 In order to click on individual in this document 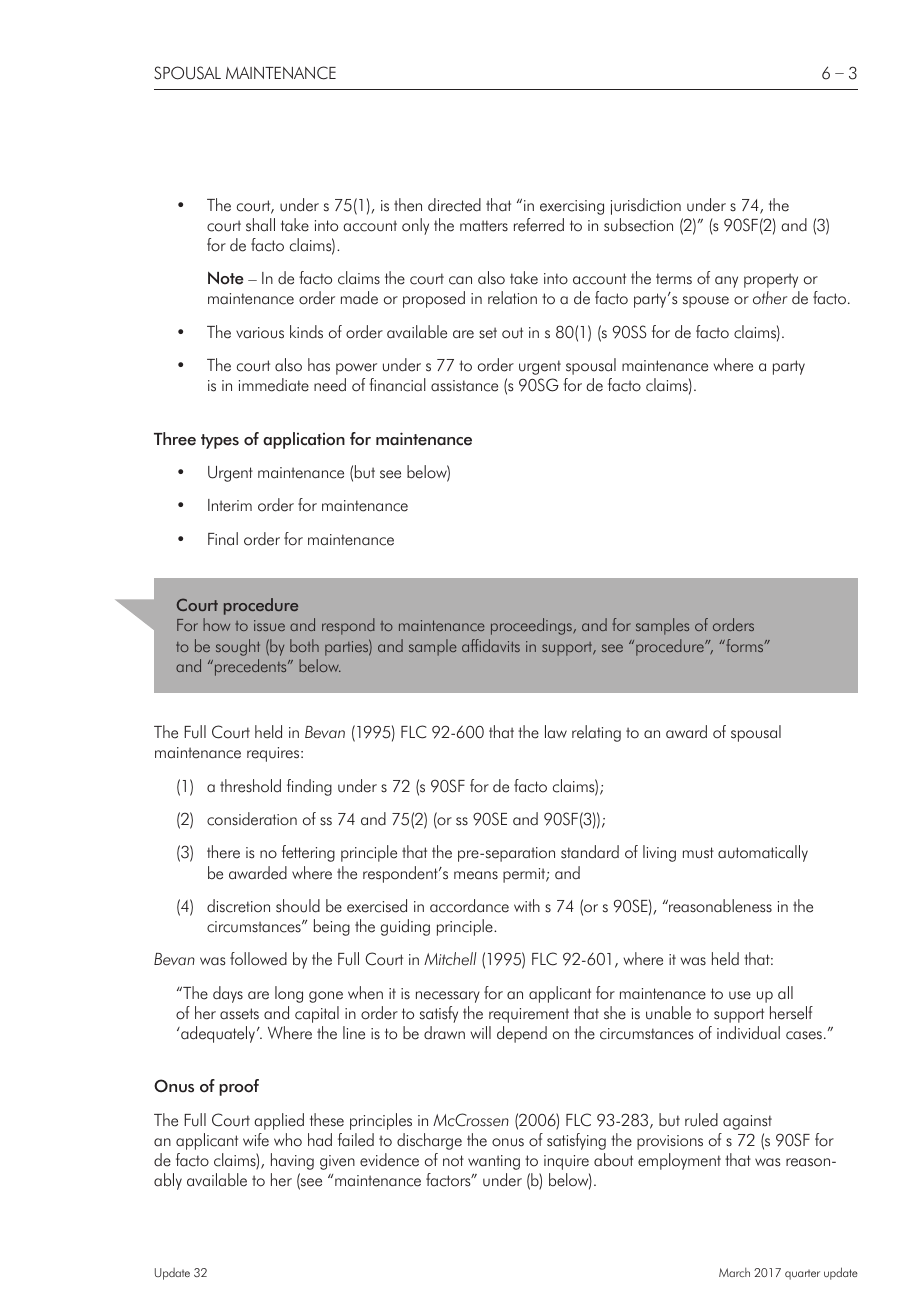, I will do `click(748, 1033)`.
